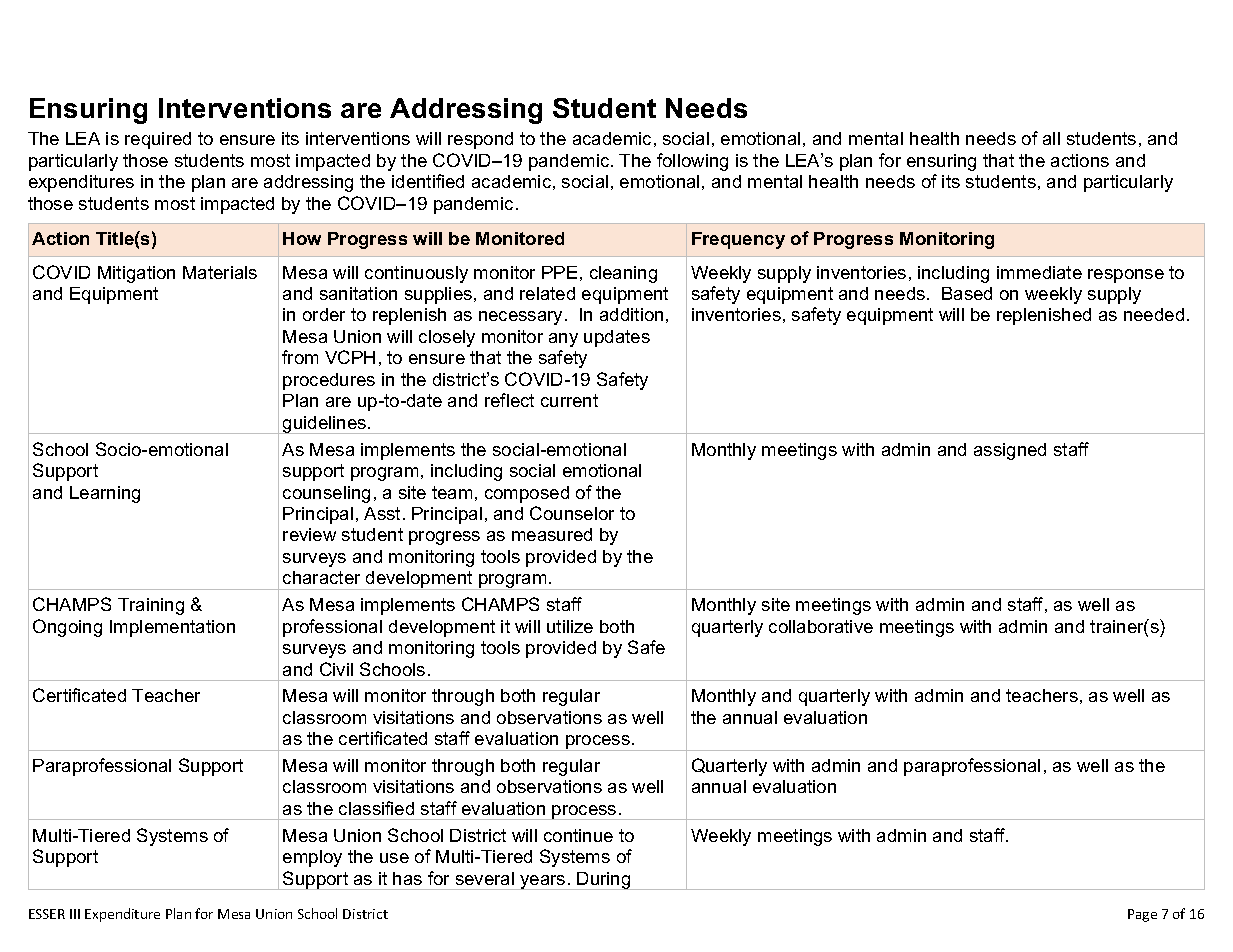  I want to click on collaborative, so click(821, 626).
